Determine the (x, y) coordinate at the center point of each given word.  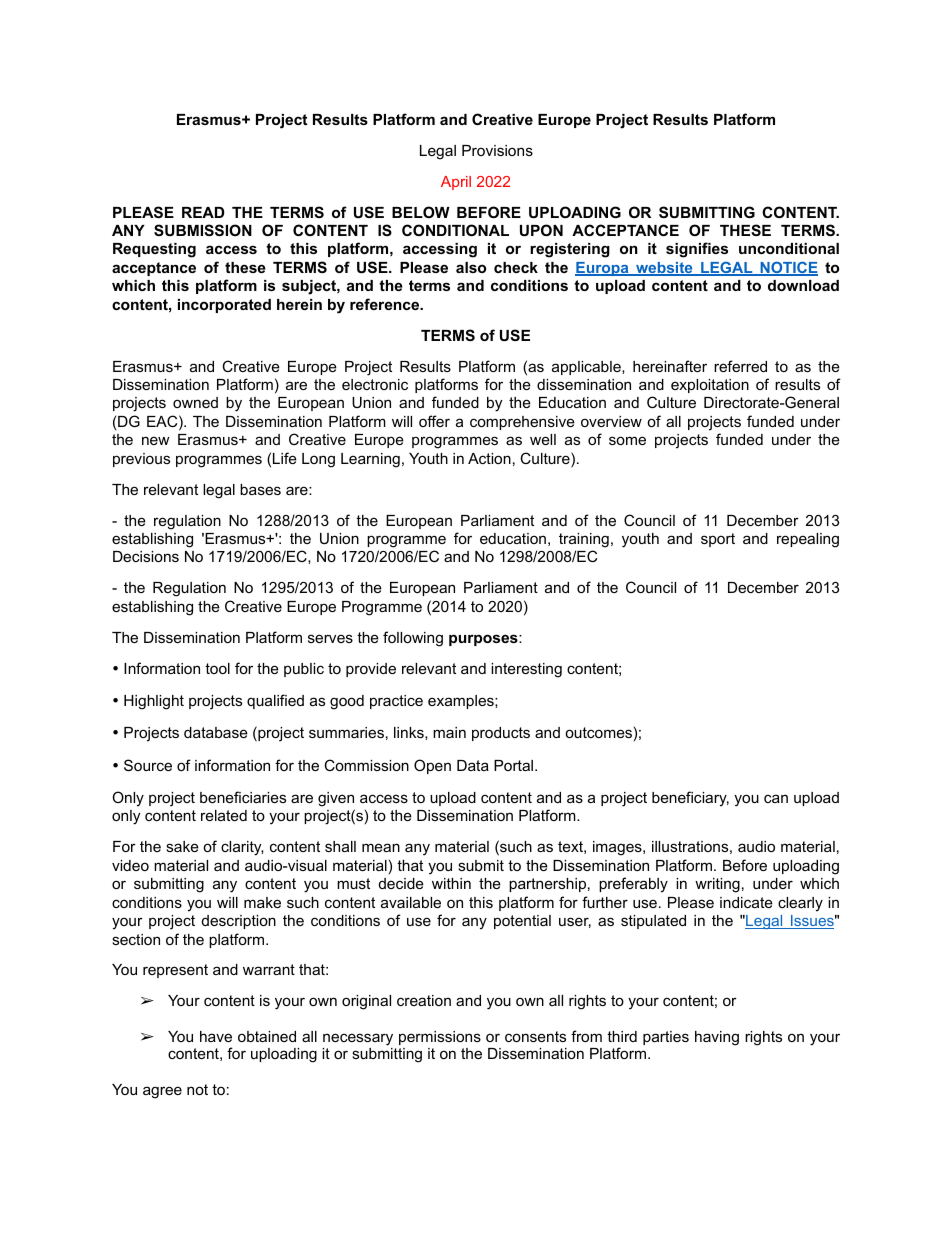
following (413, 639)
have (216, 1036)
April (456, 183)
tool (217, 668)
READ (203, 212)
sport (718, 540)
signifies (697, 250)
